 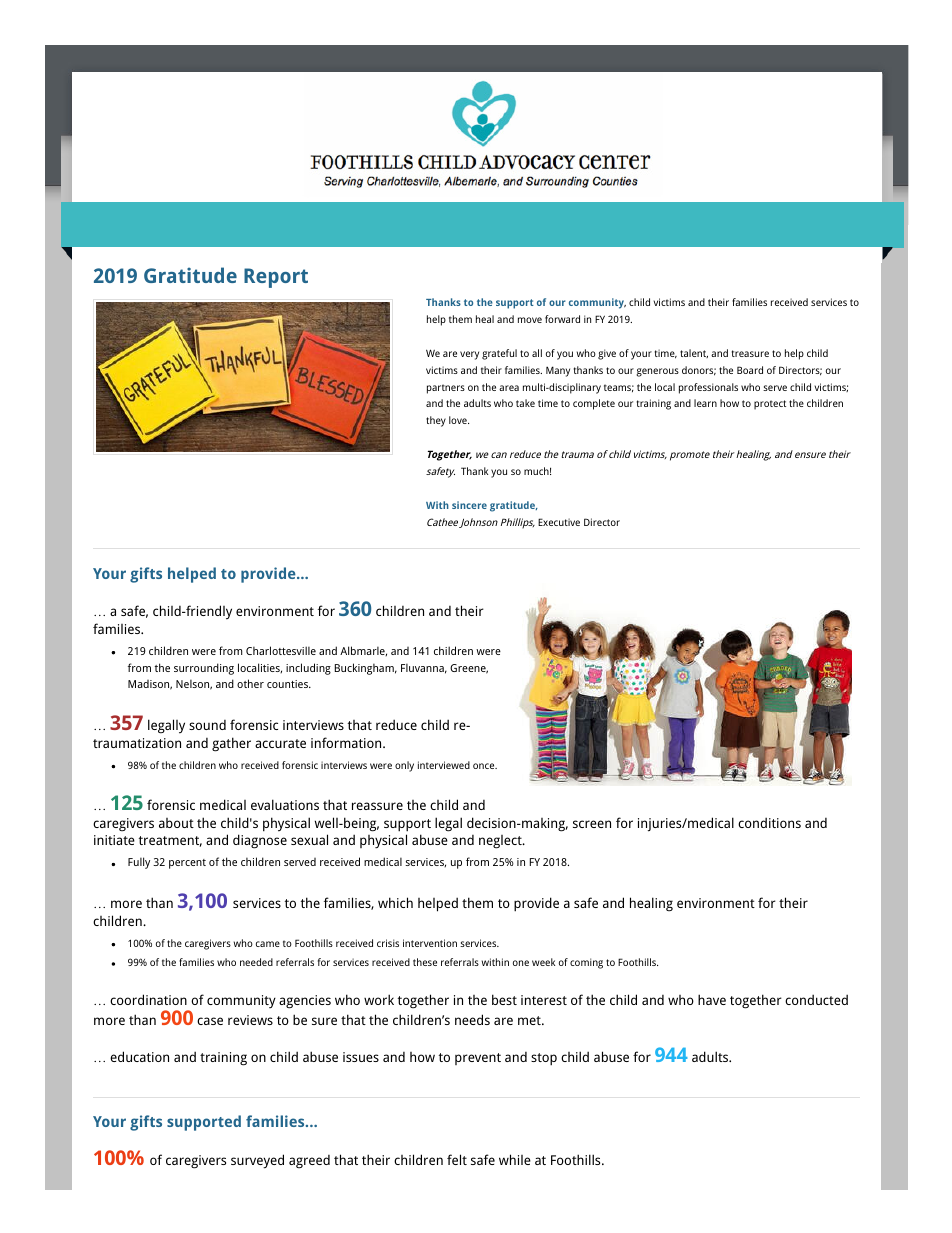 What do you see at coordinates (712, 999) in the screenshot?
I see `have` at bounding box center [712, 999].
